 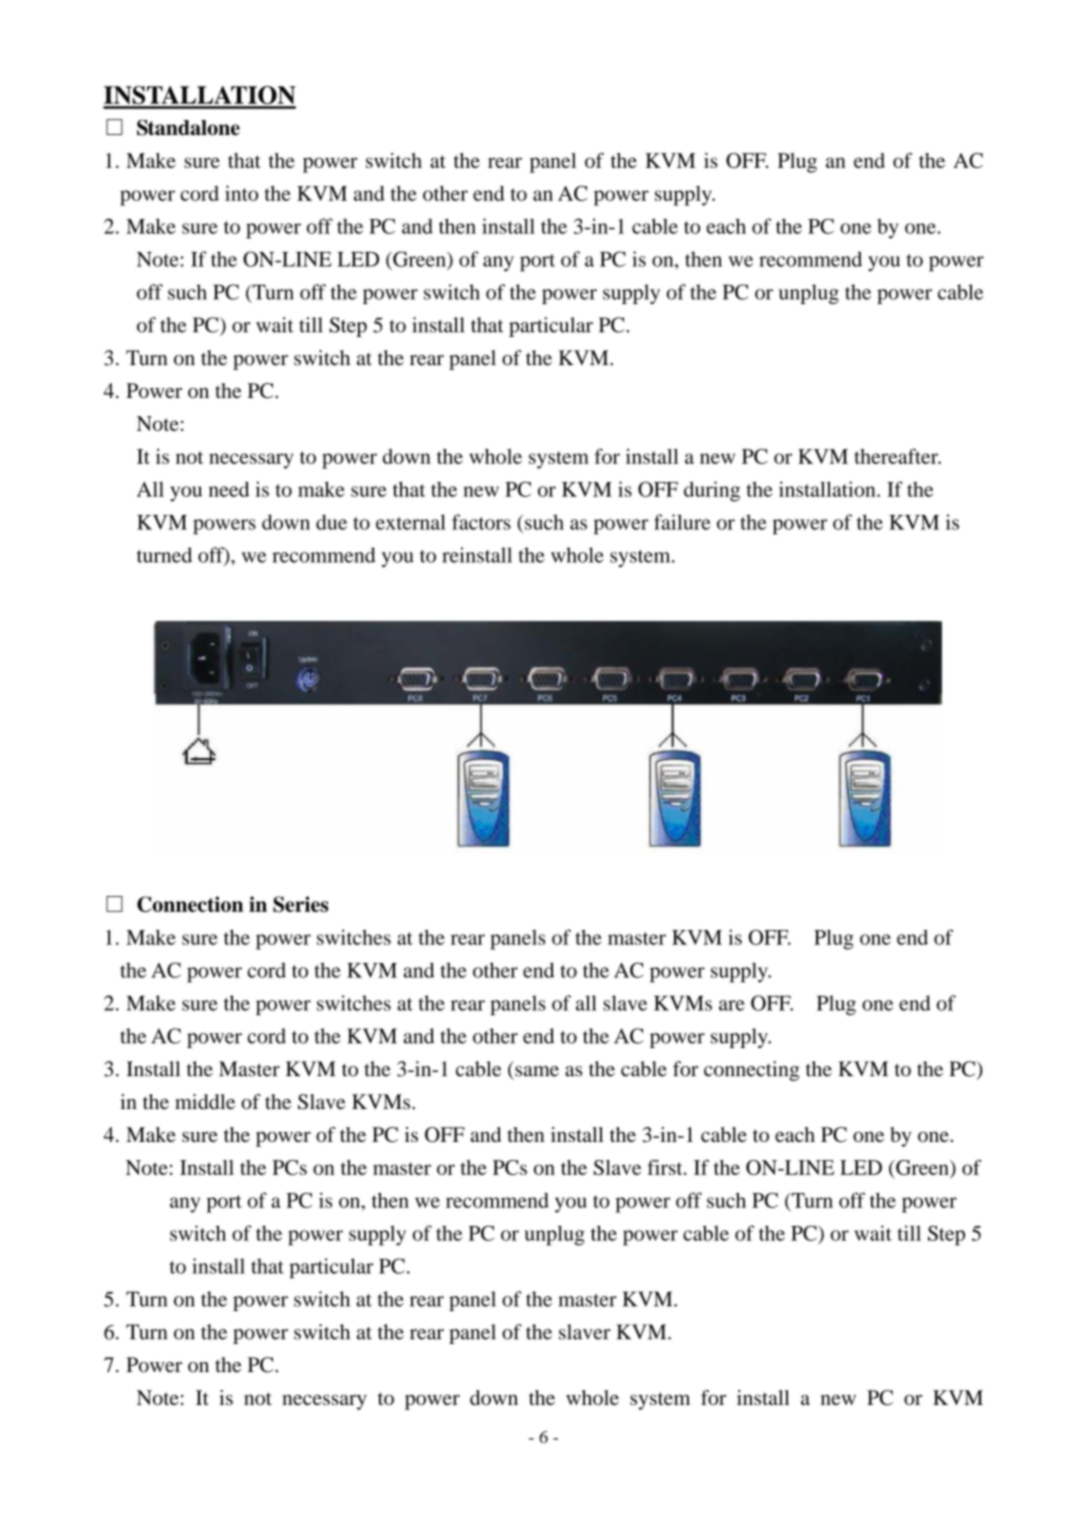 What do you see at coordinates (301, 904) in the image?
I see `Series` at bounding box center [301, 904].
